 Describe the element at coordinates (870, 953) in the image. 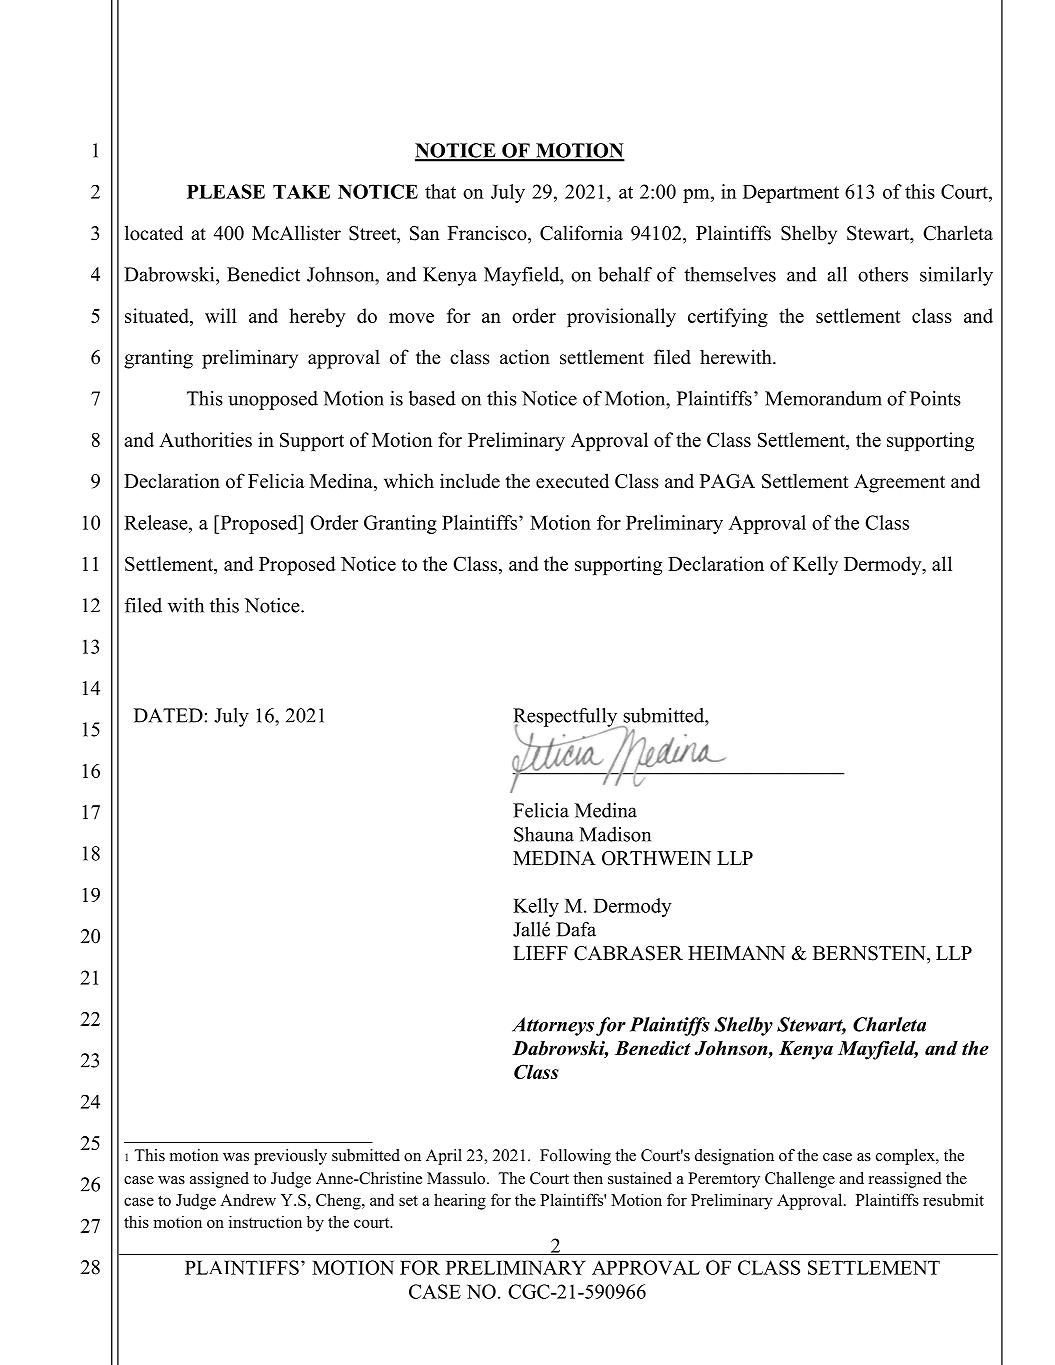

I see `BERNSTEIN` at that location.
